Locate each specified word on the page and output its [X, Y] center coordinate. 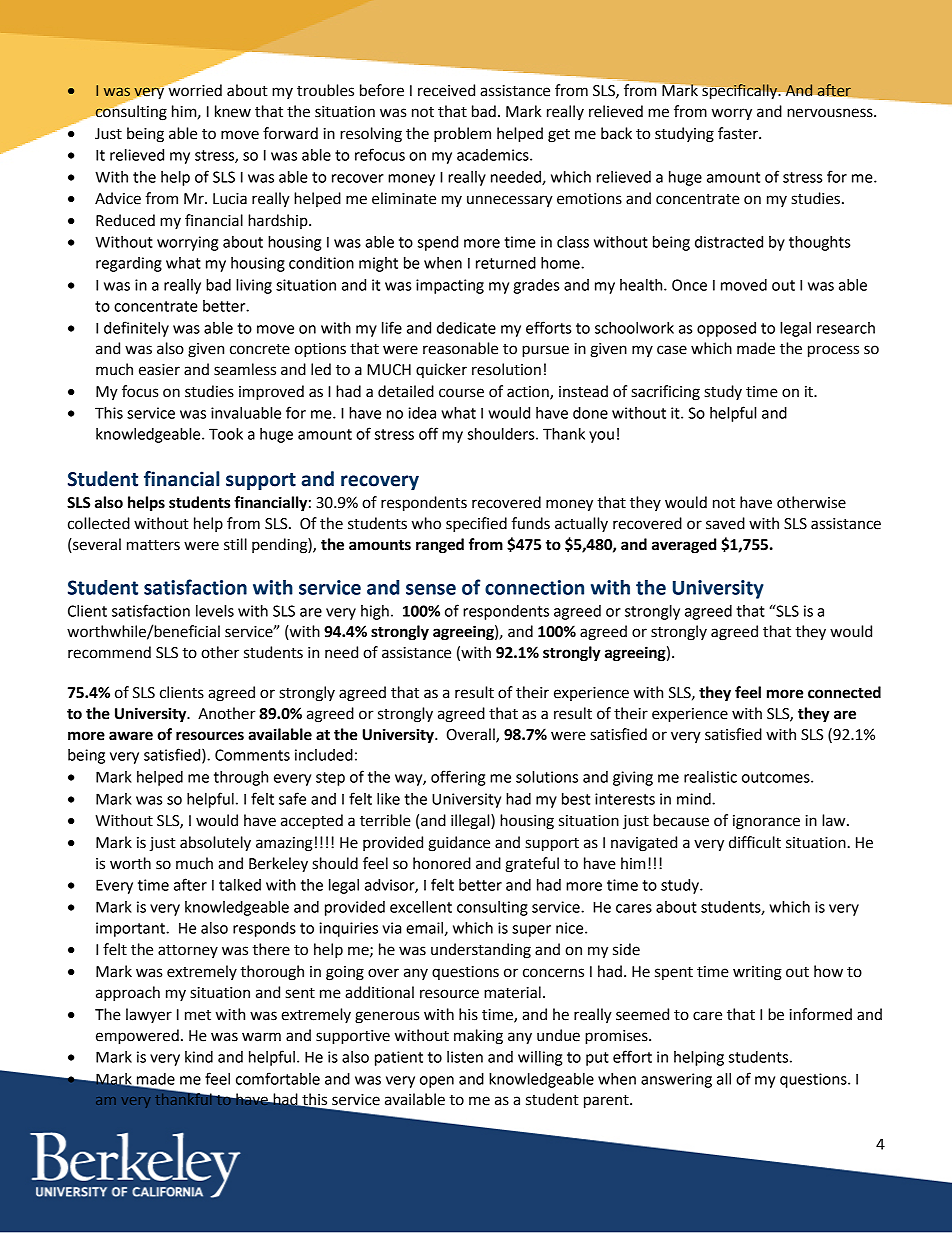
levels [215, 611]
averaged [684, 546]
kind [199, 1057]
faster [739, 133]
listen [465, 1057]
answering [676, 1080]
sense [431, 589]
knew [233, 111]
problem [462, 135]
